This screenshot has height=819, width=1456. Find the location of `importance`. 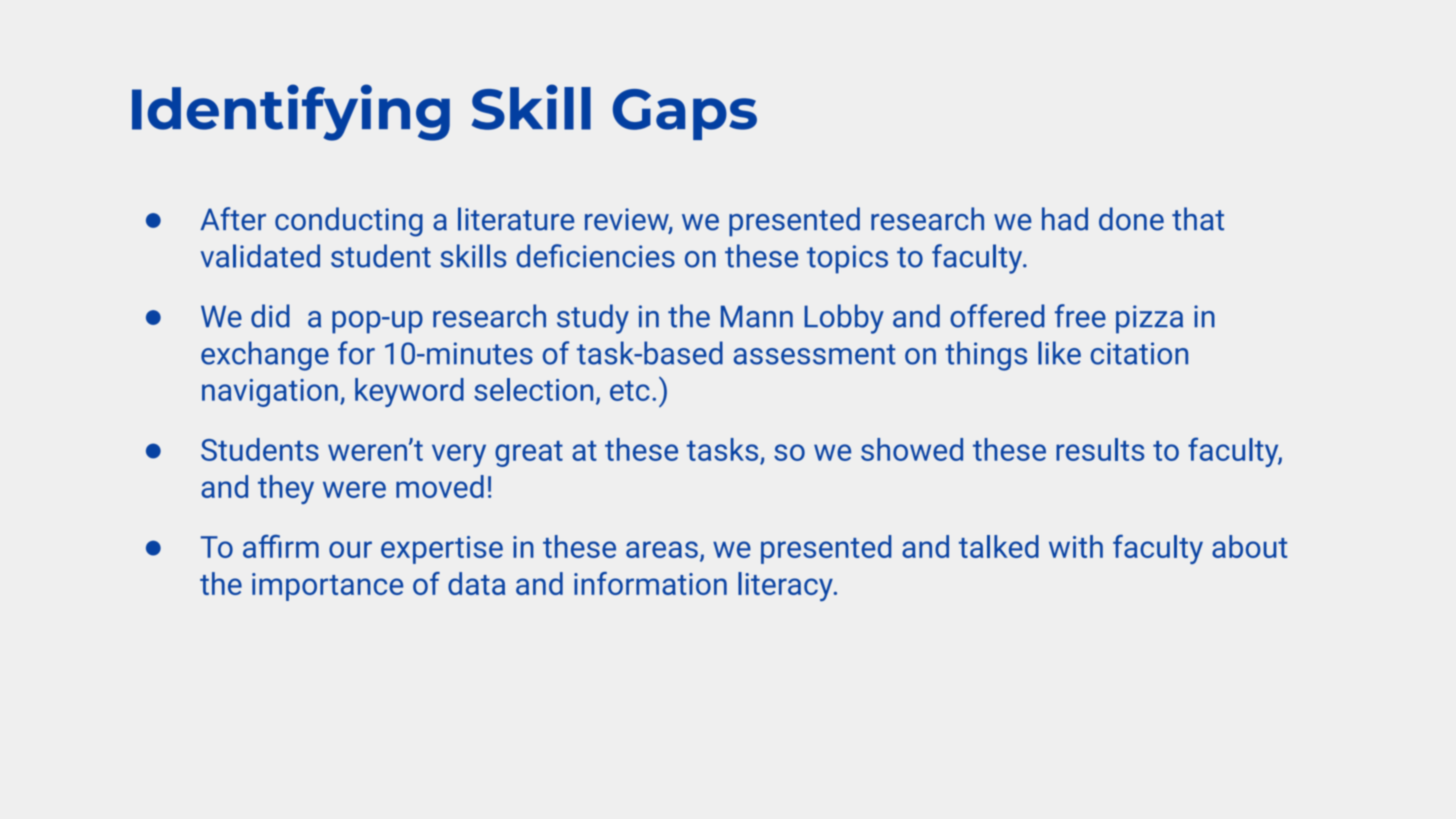

importance is located at coordinates (327, 587).
